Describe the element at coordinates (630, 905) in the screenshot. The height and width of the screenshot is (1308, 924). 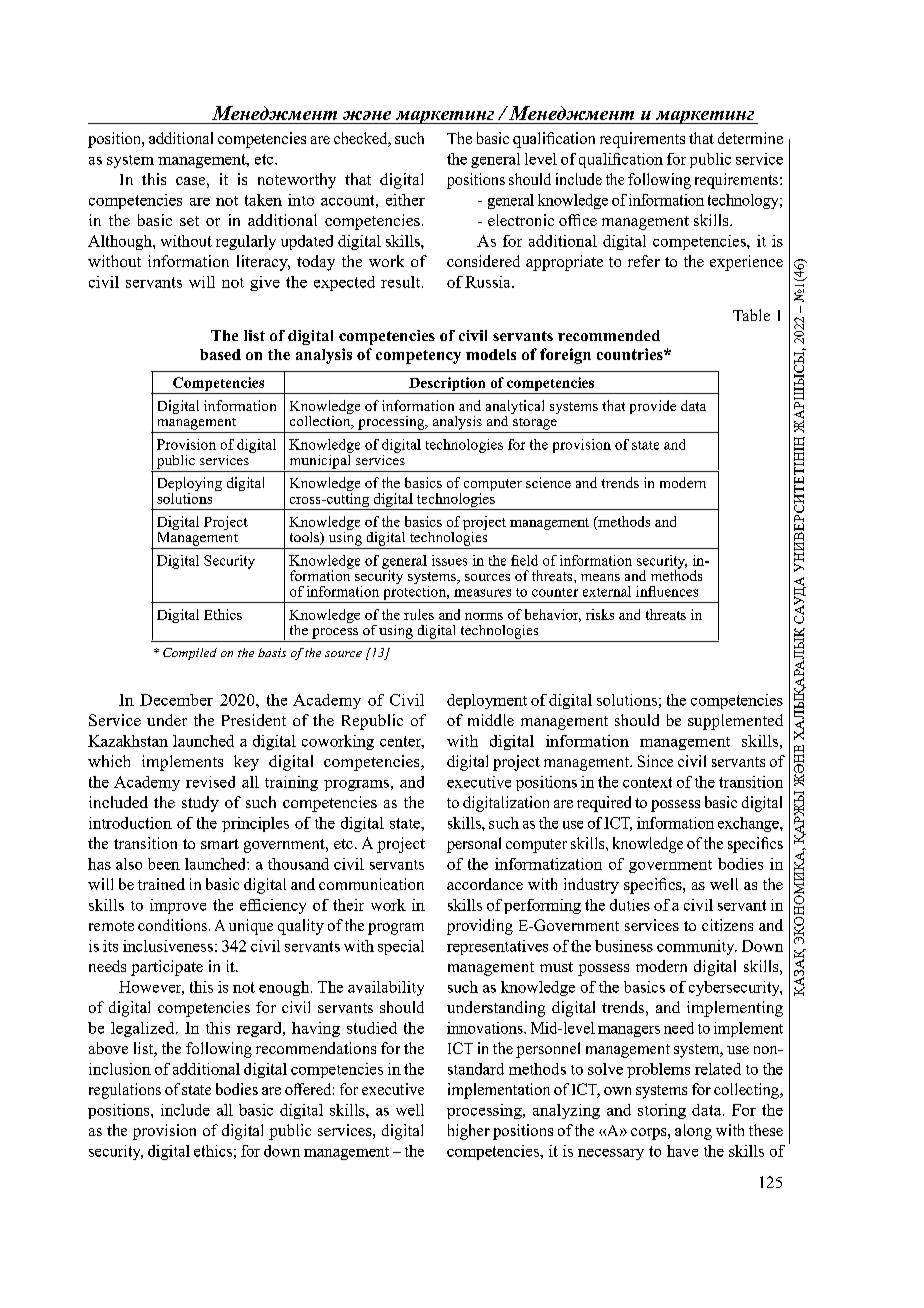
I see `duties` at that location.
